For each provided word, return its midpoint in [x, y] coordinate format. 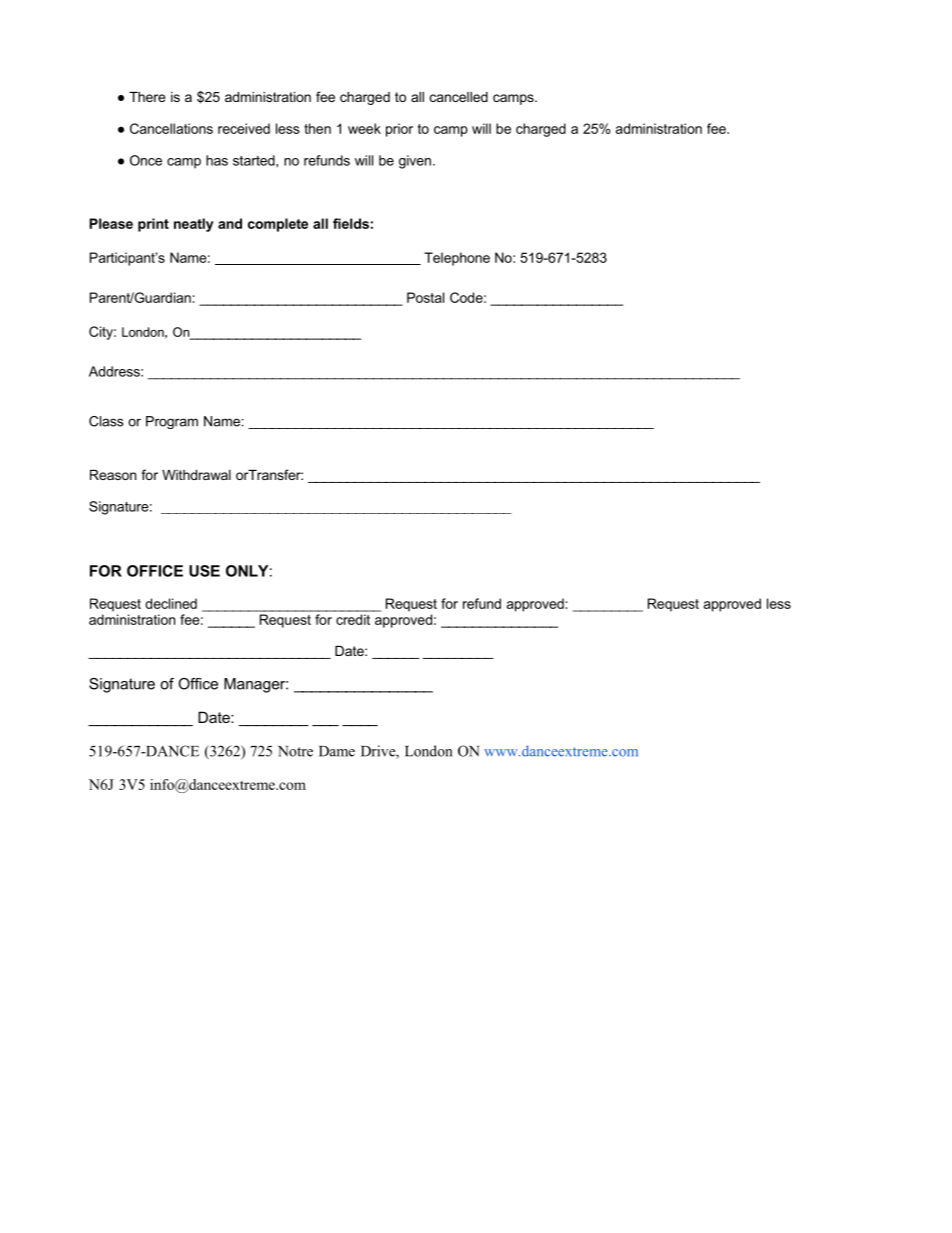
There [147, 97]
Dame [337, 751]
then [317, 128]
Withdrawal [196, 475]
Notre [295, 751]
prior [399, 130]
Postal [425, 297]
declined [171, 603]
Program [172, 422]
